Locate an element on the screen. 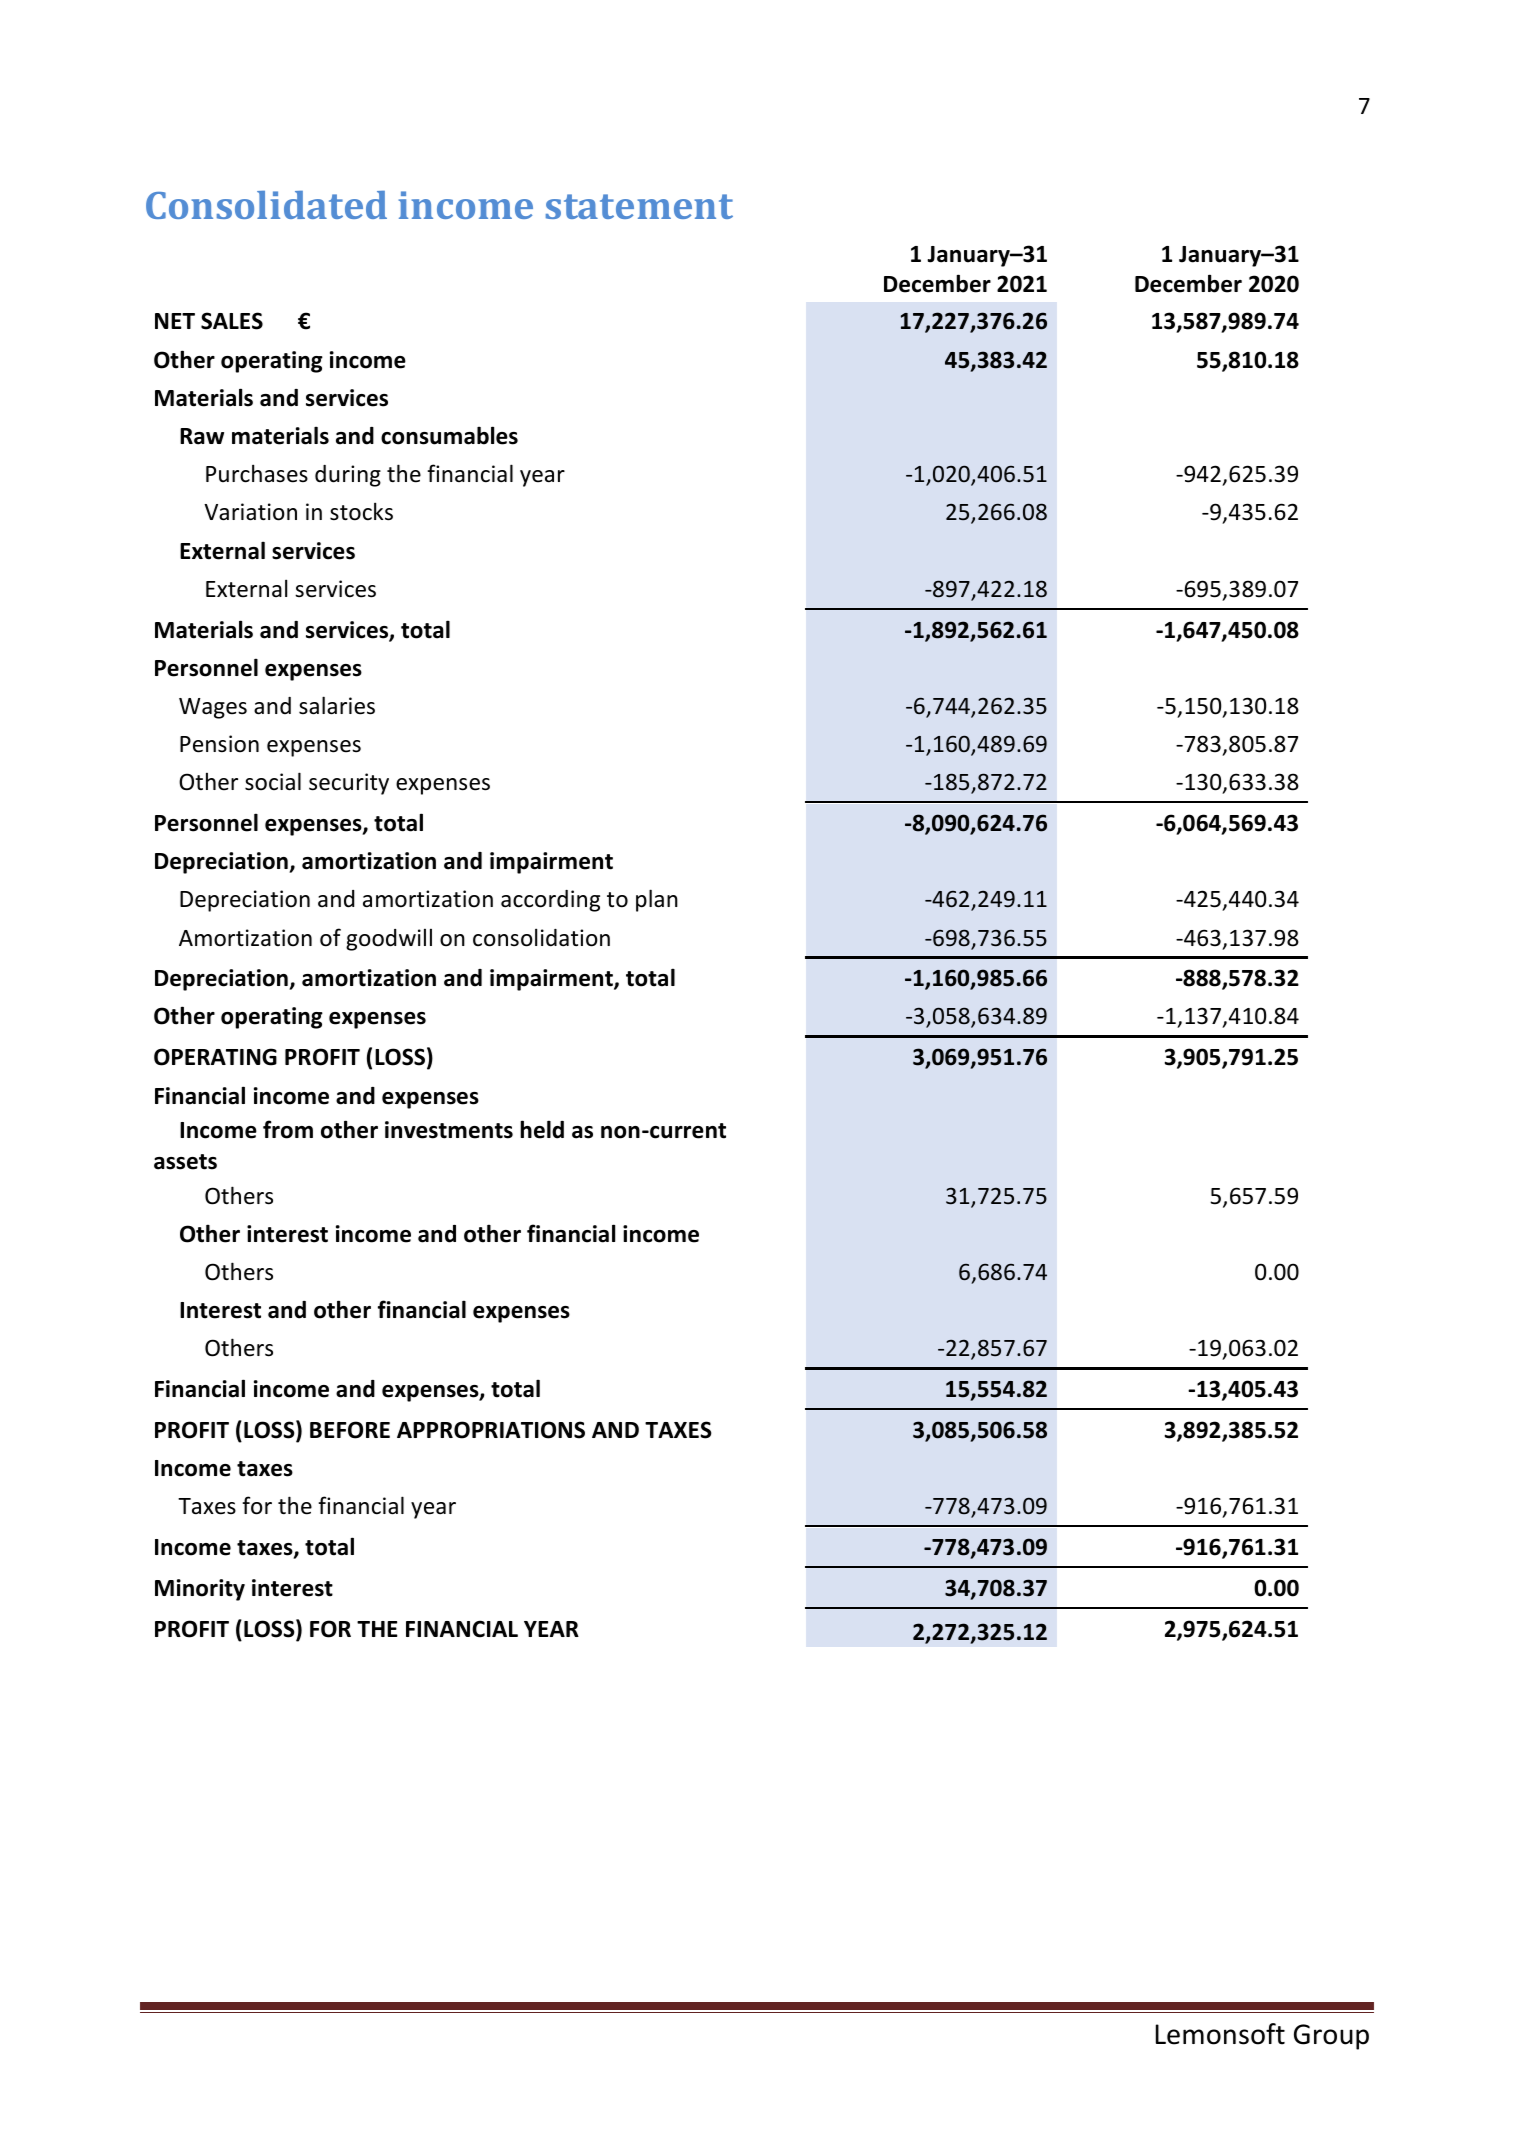 The height and width of the screenshot is (2143, 1515). Minority is located at coordinates (200, 1590).
